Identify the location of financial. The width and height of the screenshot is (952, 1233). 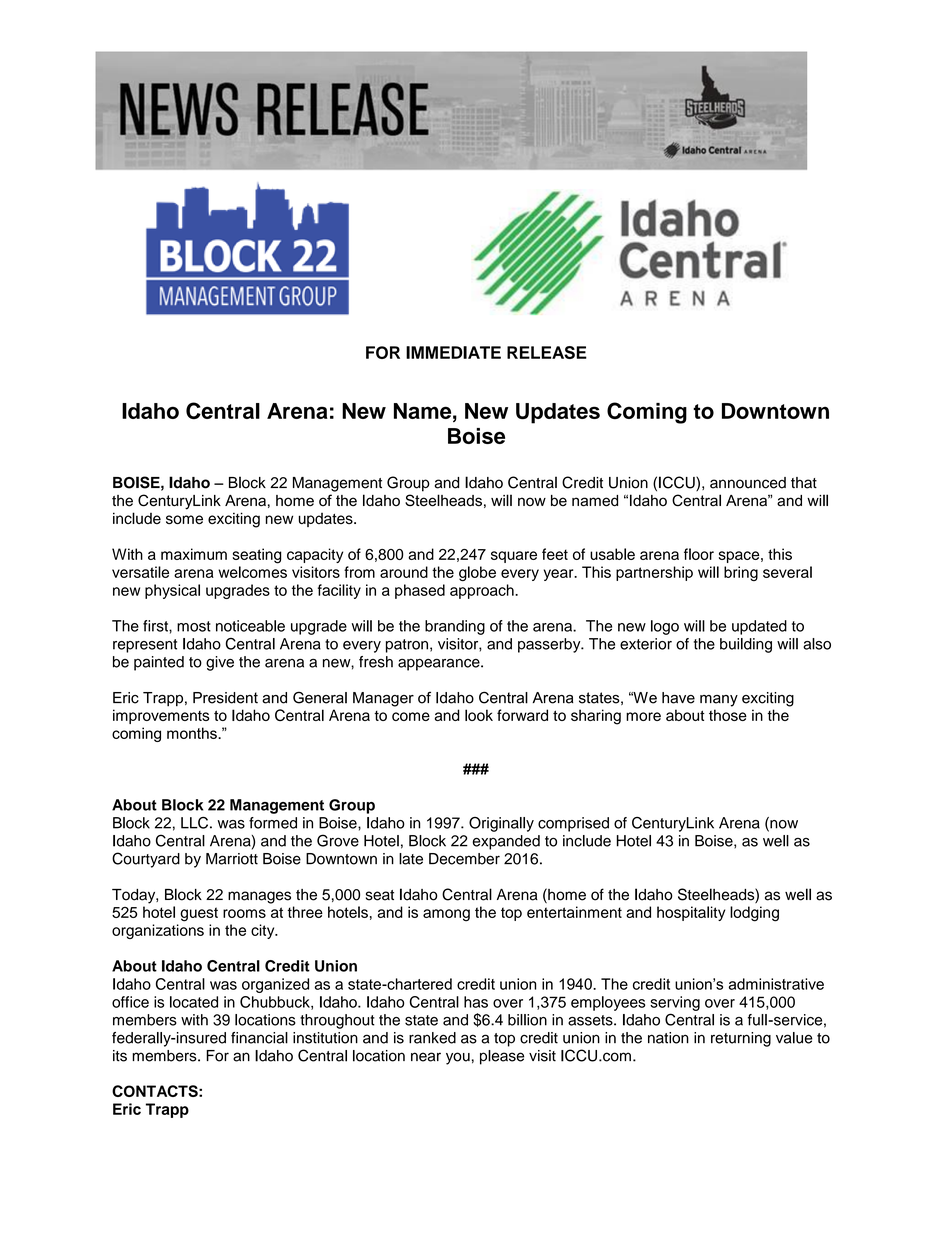
(259, 1038).
